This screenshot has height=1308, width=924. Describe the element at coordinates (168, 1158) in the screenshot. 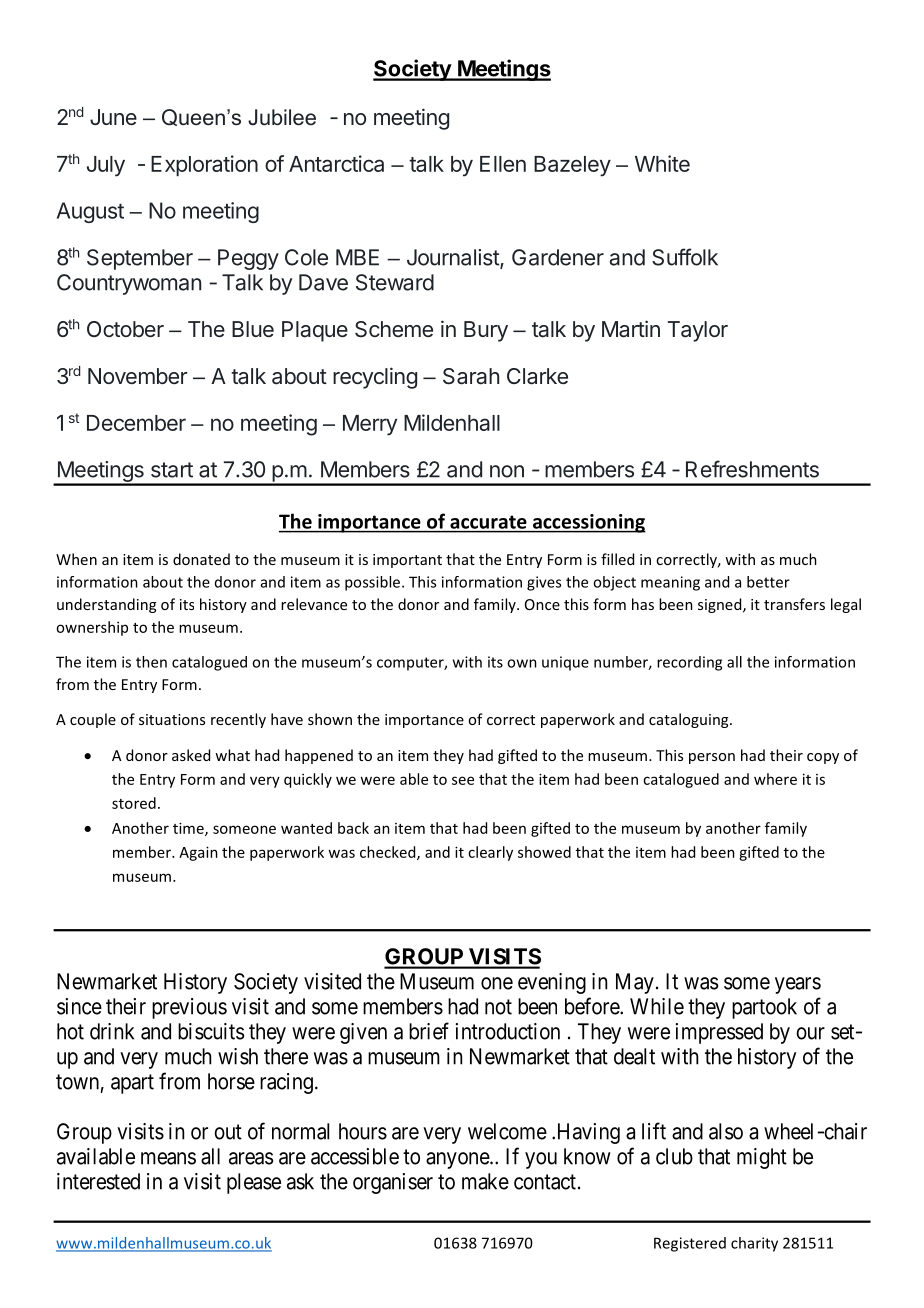

I see `means` at that location.
